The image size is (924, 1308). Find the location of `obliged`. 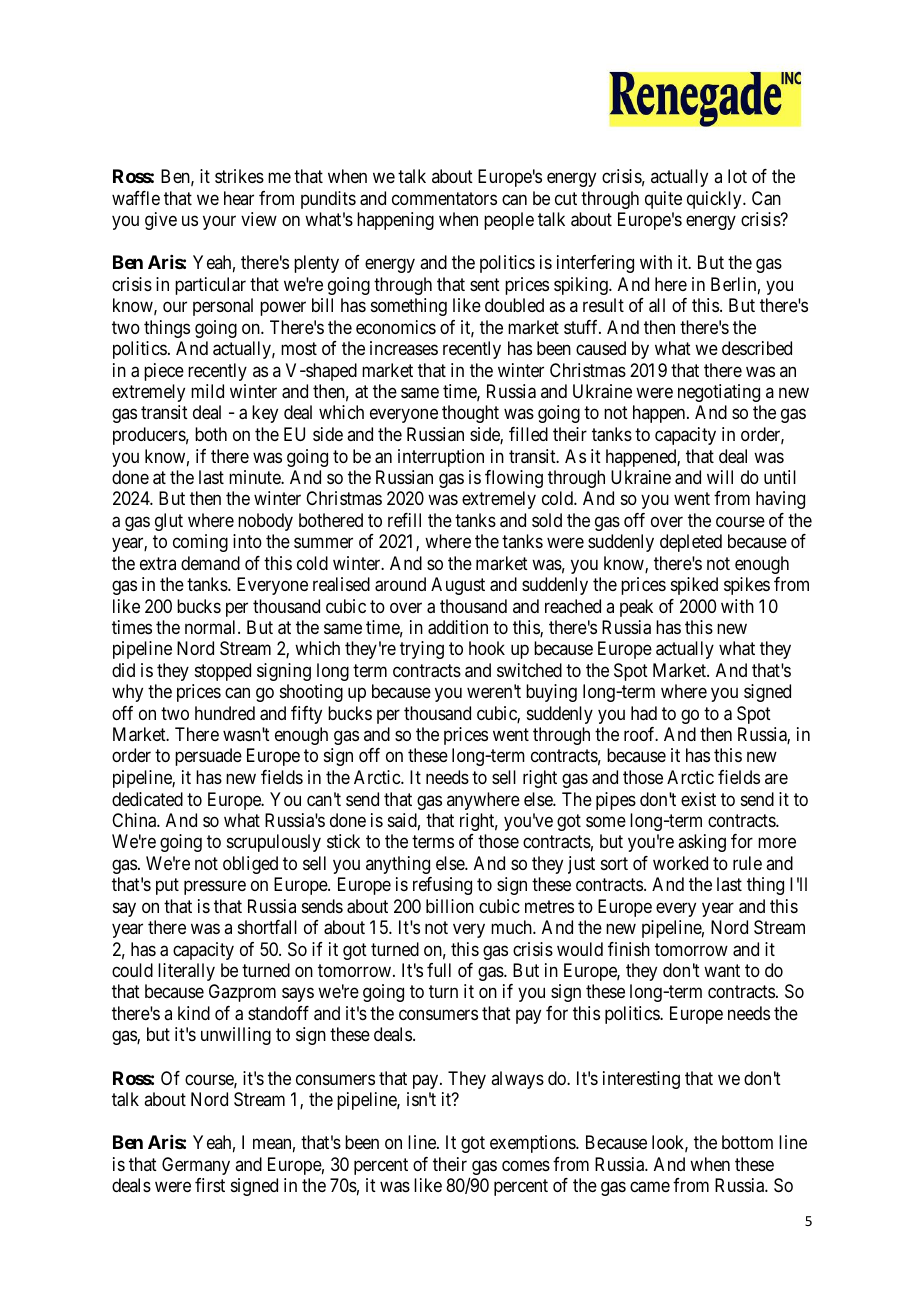

obliged is located at coordinates (250, 865).
